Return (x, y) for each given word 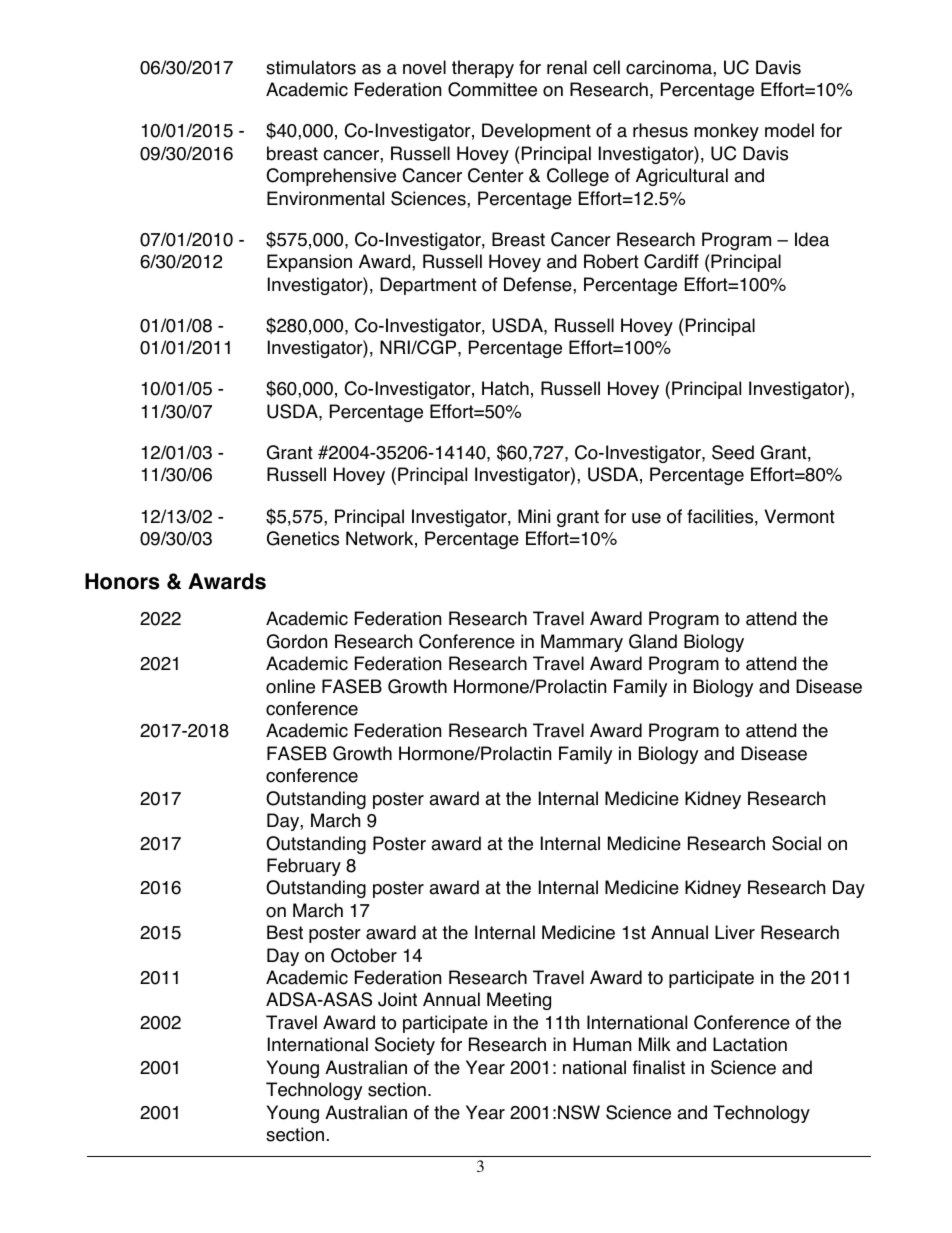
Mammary (582, 643)
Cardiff (671, 261)
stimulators (311, 67)
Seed (733, 452)
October (364, 955)
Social (796, 843)
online (290, 686)
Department (428, 286)
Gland (653, 641)
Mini (534, 516)
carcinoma (670, 67)
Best (285, 932)
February (304, 867)
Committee (492, 89)
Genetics (303, 538)
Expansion (309, 263)
